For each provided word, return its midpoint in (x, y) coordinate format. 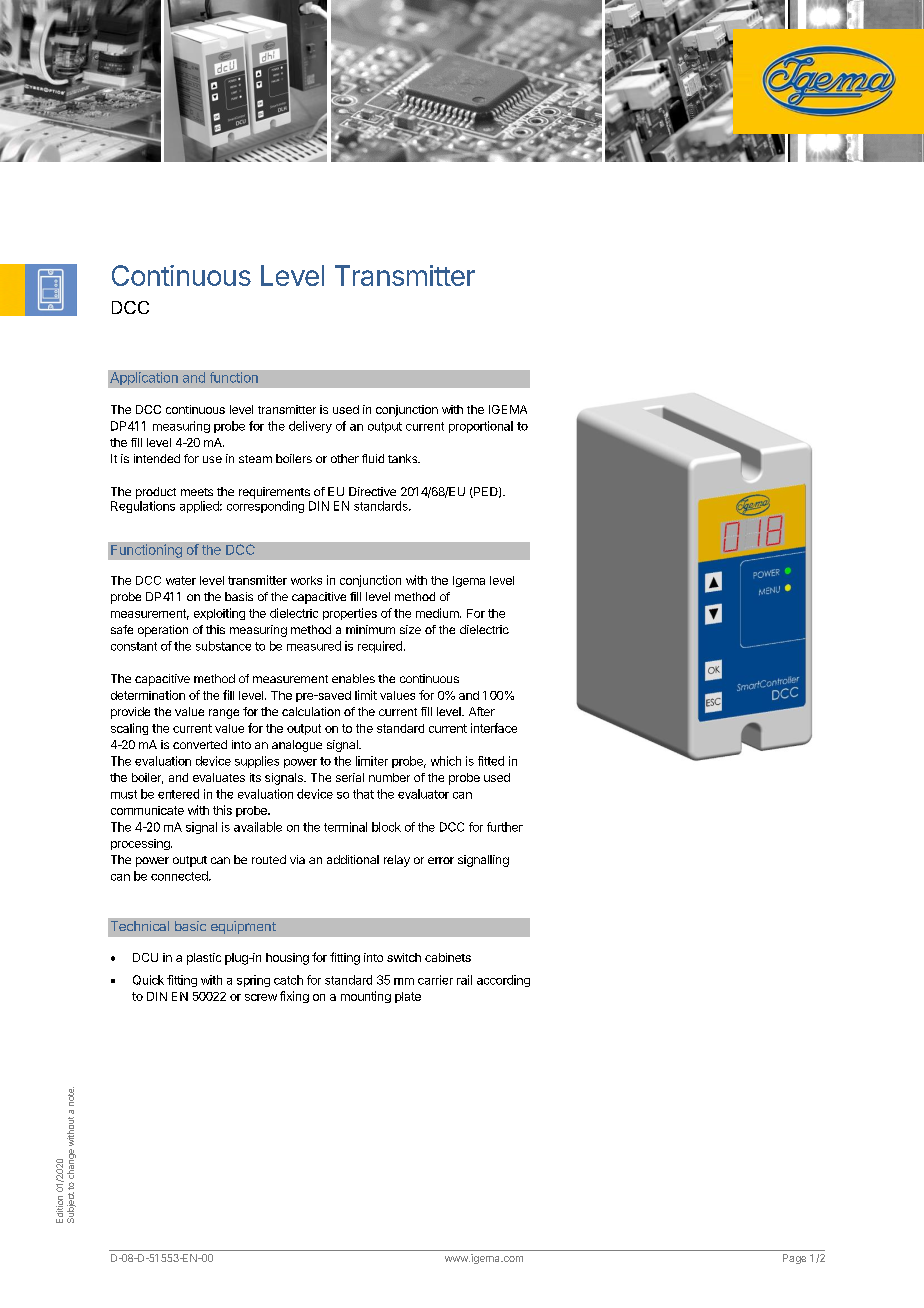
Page (794, 1259)
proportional (481, 427)
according (503, 981)
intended (157, 458)
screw (261, 997)
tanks (404, 458)
